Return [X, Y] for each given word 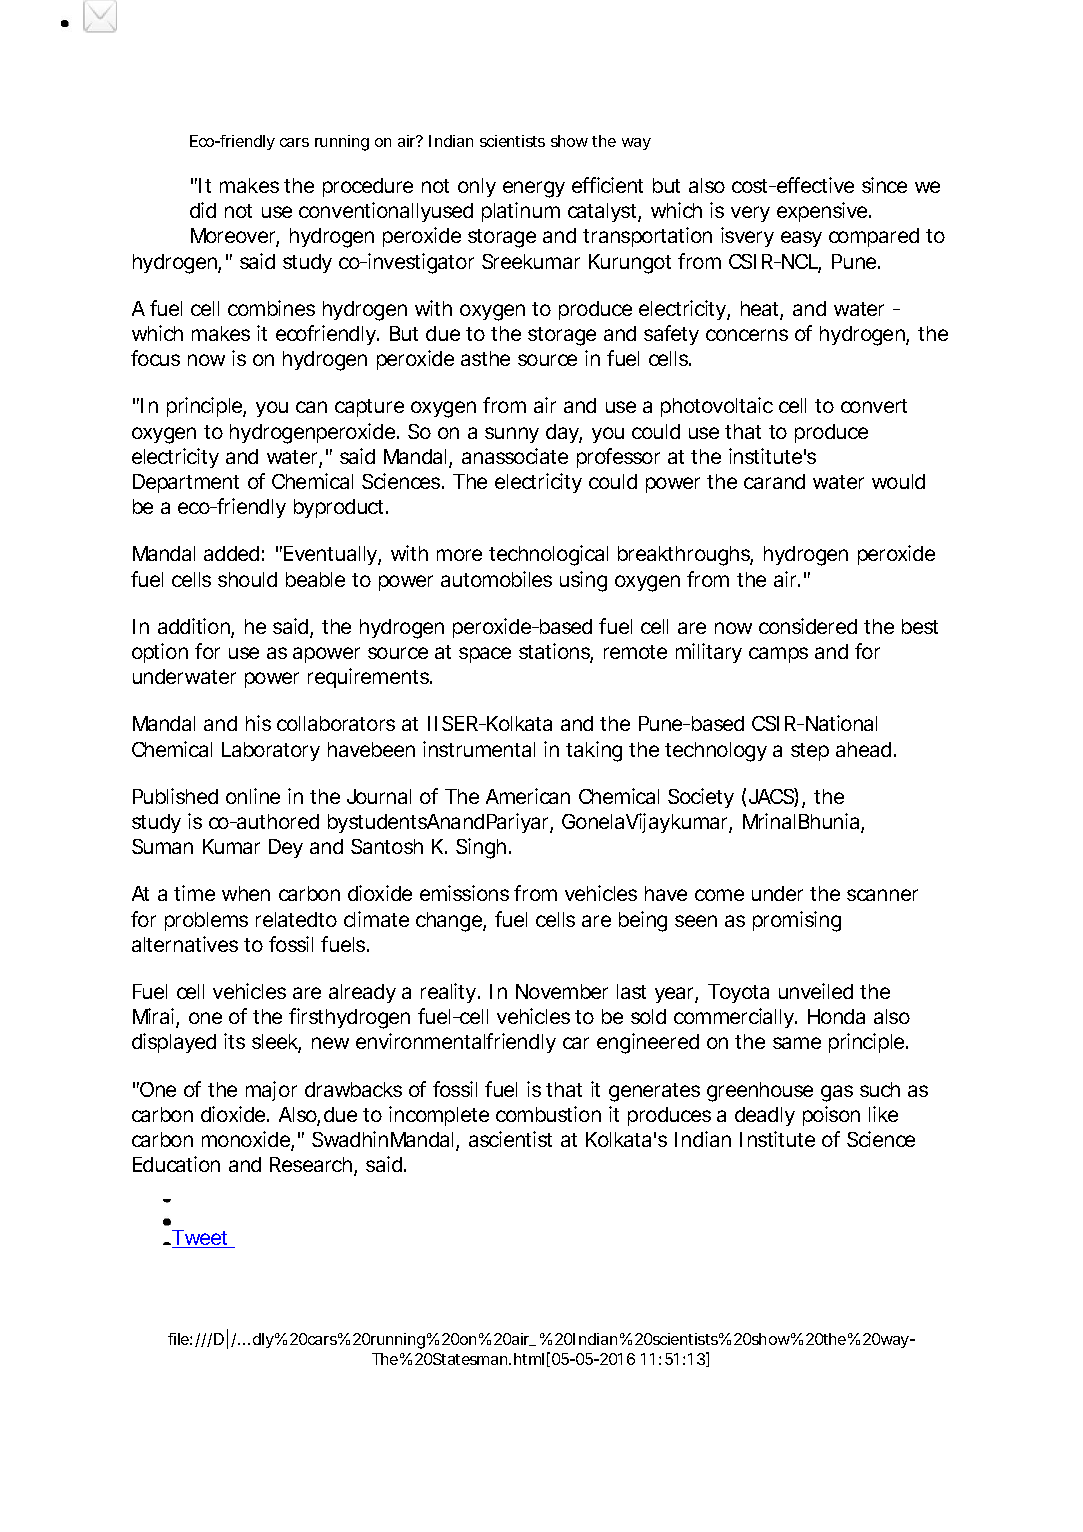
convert [874, 406]
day [563, 433]
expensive [822, 212]
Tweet [200, 1239]
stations [555, 652]
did [203, 210]
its [234, 1041]
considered [808, 626]
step [810, 752]
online [253, 796]
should [247, 579]
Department [186, 483]
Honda [836, 1016]
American [528, 796]
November [562, 991]
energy [534, 189]
